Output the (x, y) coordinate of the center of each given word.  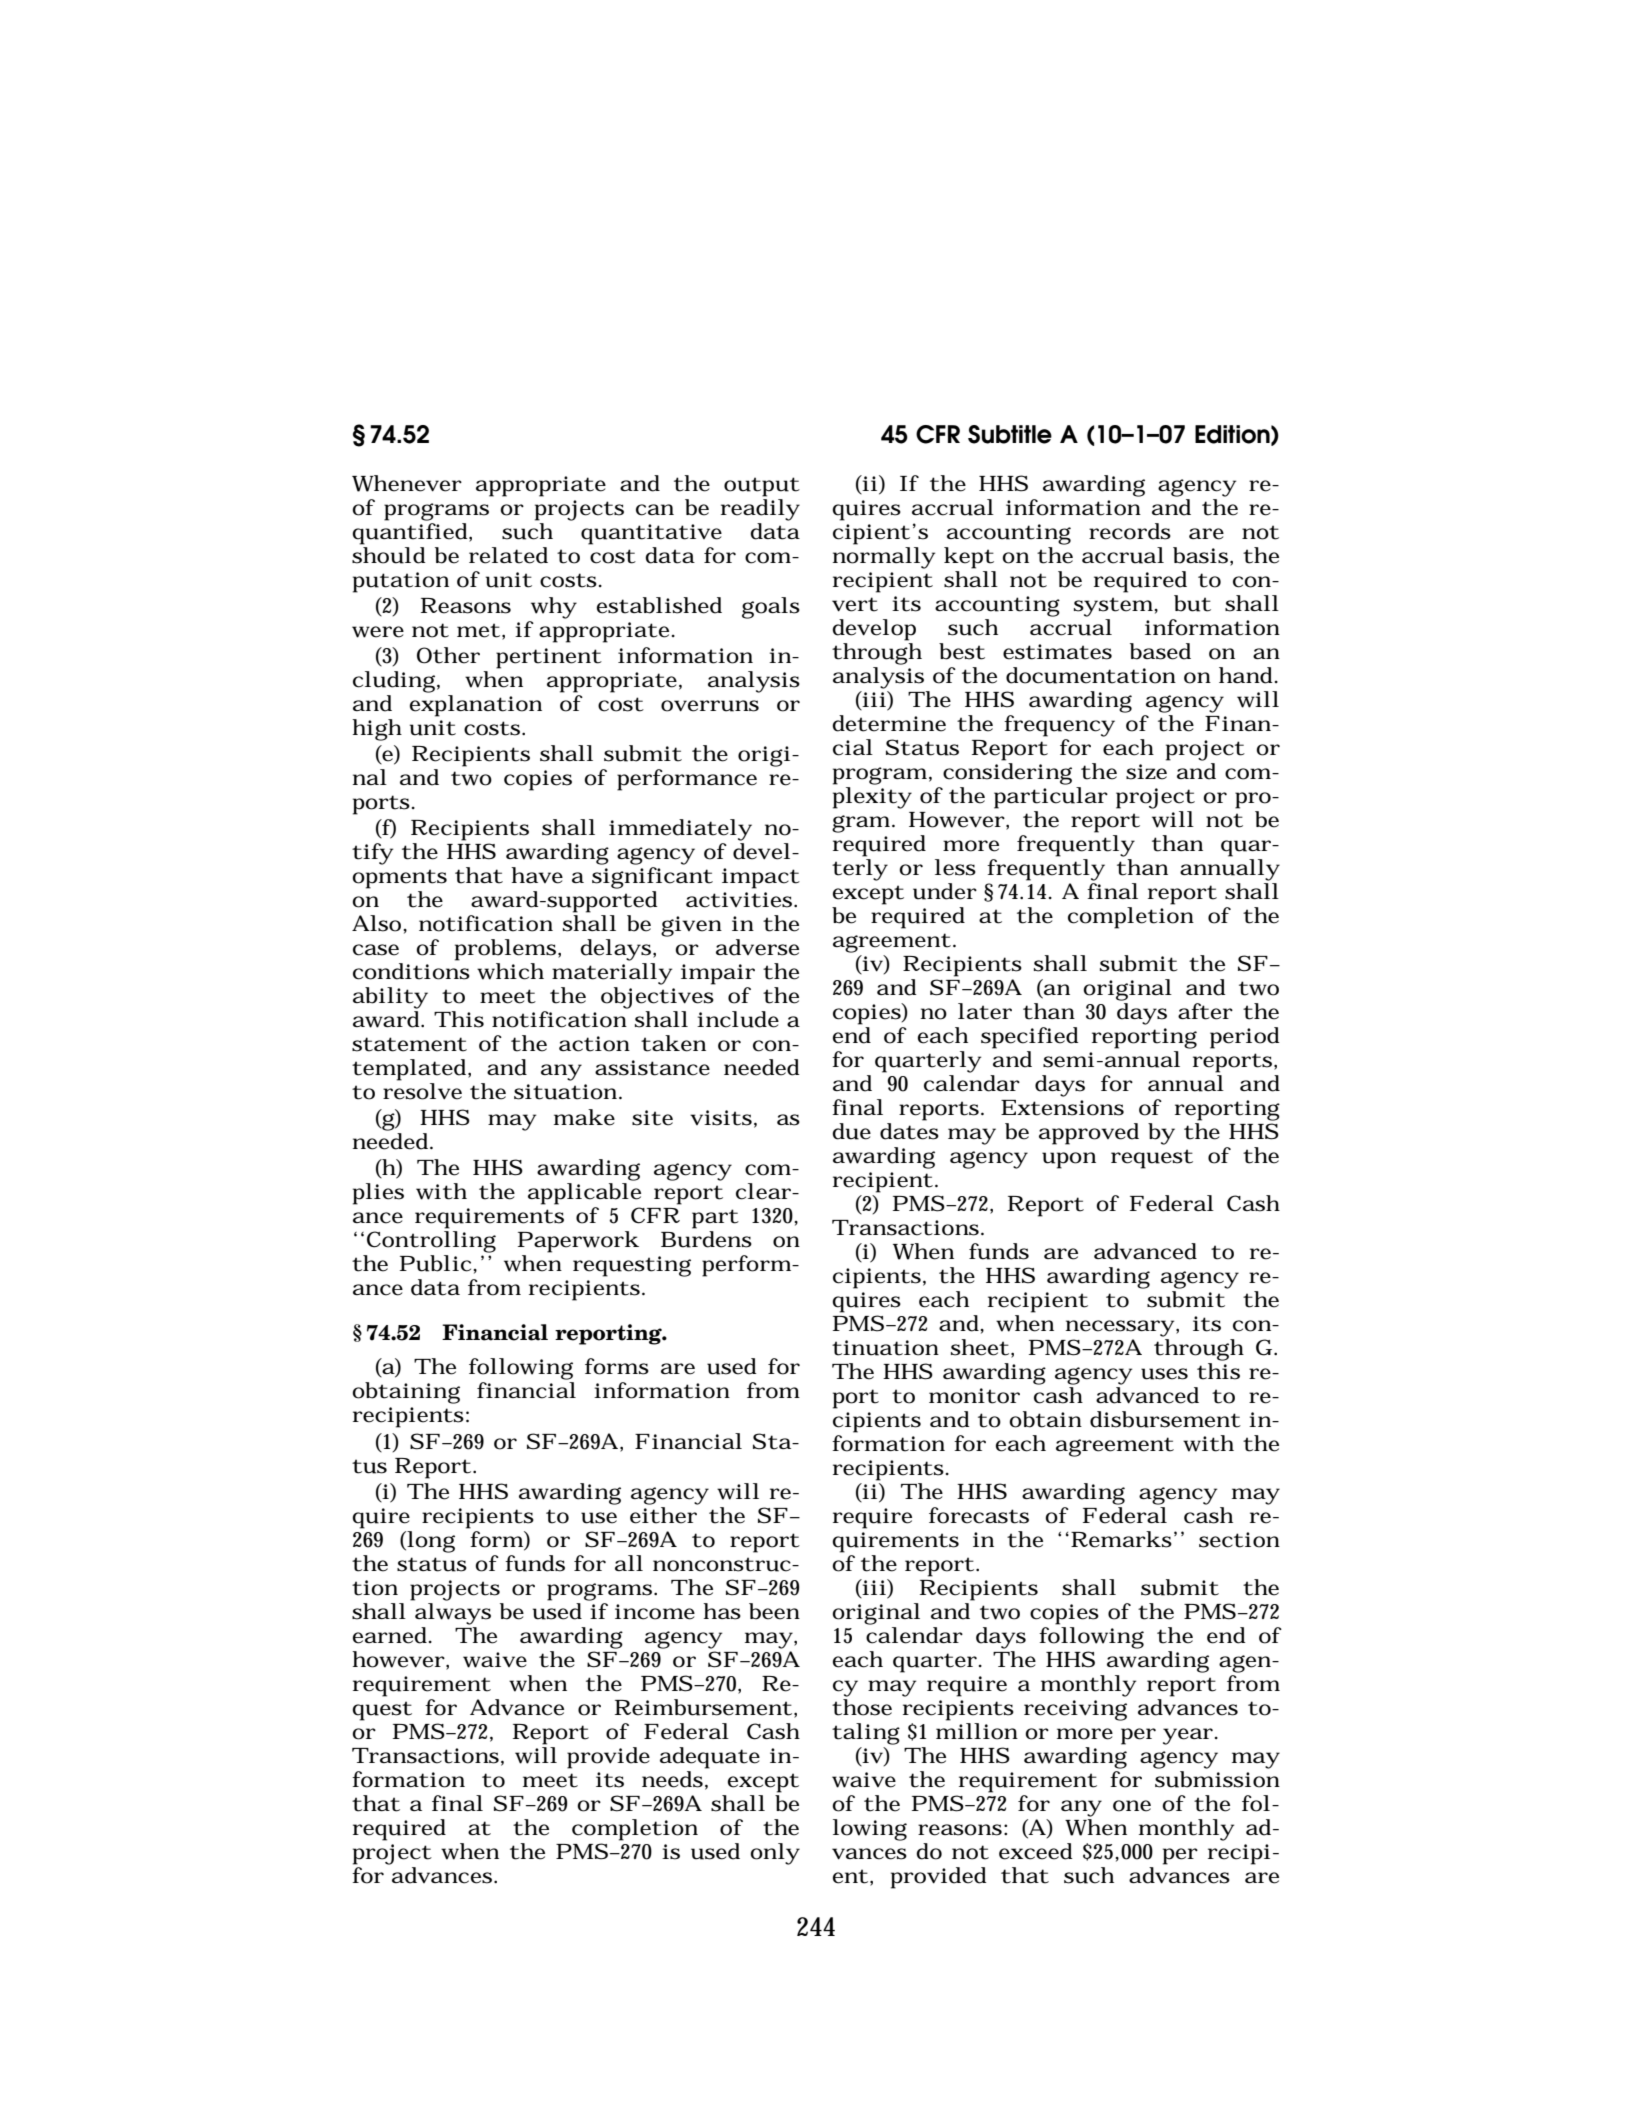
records (1130, 531)
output (762, 487)
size (1146, 772)
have (537, 875)
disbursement (1165, 1419)
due (851, 1131)
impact (761, 878)
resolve (422, 1091)
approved (1089, 1134)
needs (672, 1779)
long (430, 1542)
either (664, 1514)
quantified (411, 532)
